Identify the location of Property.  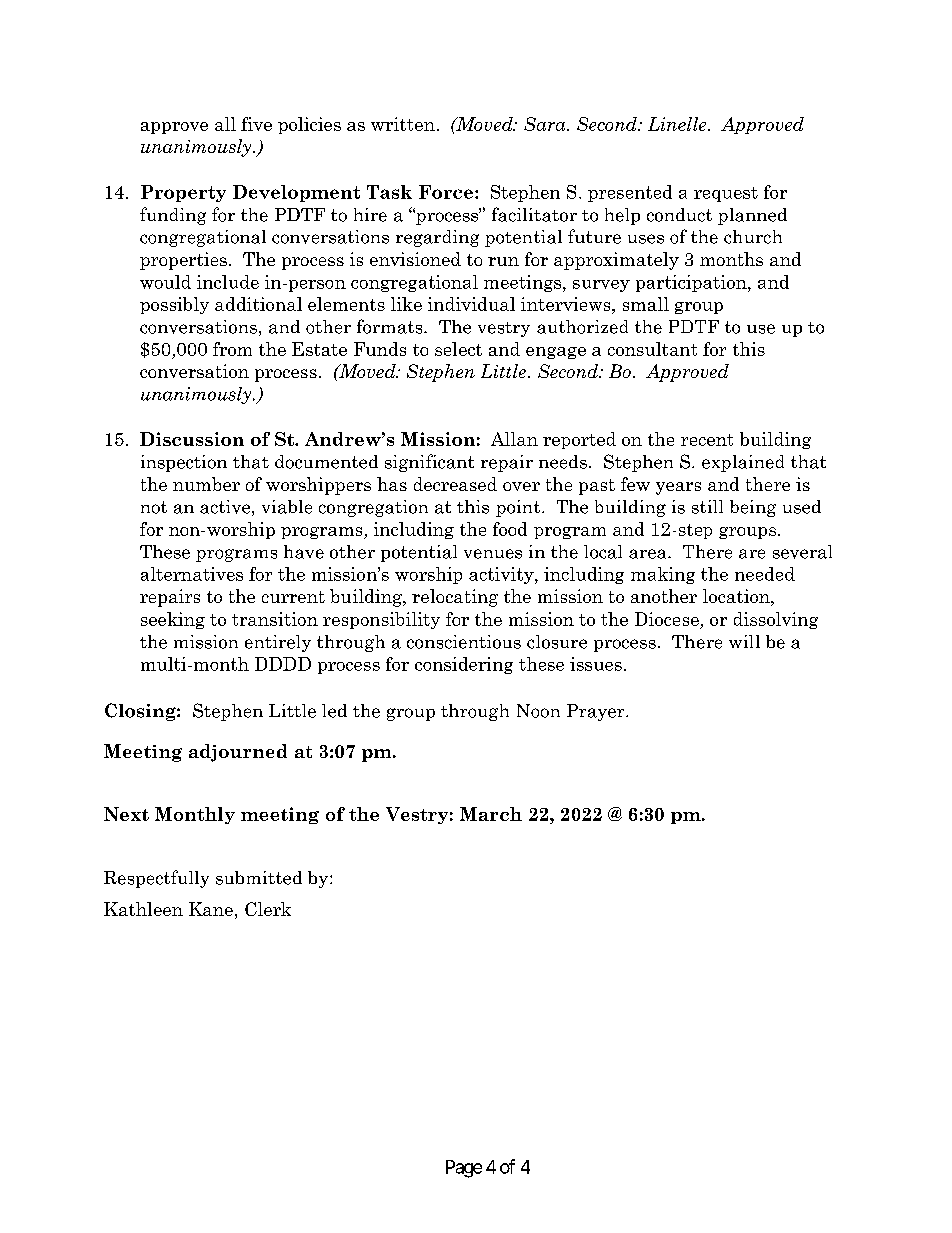
(183, 193).
